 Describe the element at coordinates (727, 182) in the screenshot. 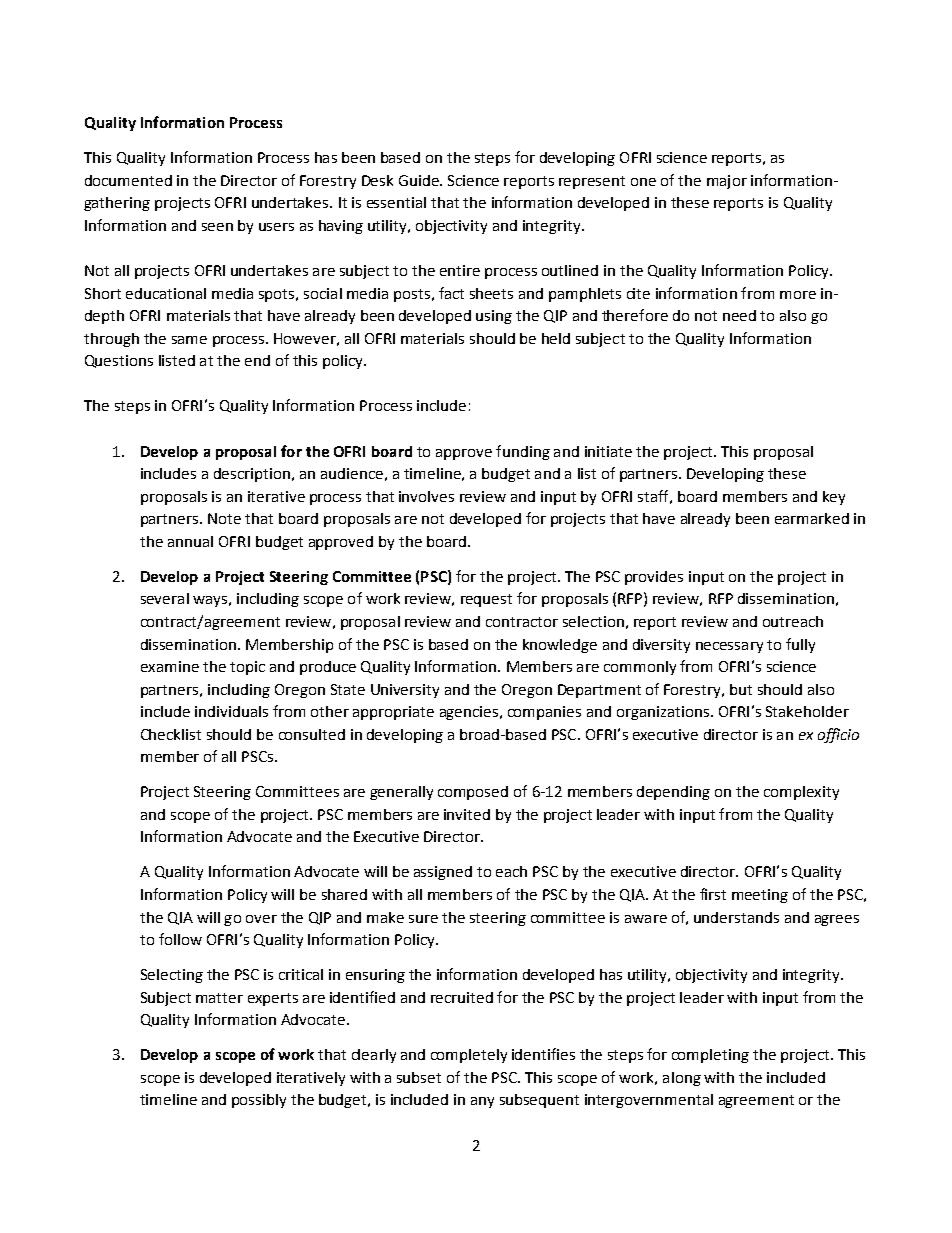

I see `major` at that location.
